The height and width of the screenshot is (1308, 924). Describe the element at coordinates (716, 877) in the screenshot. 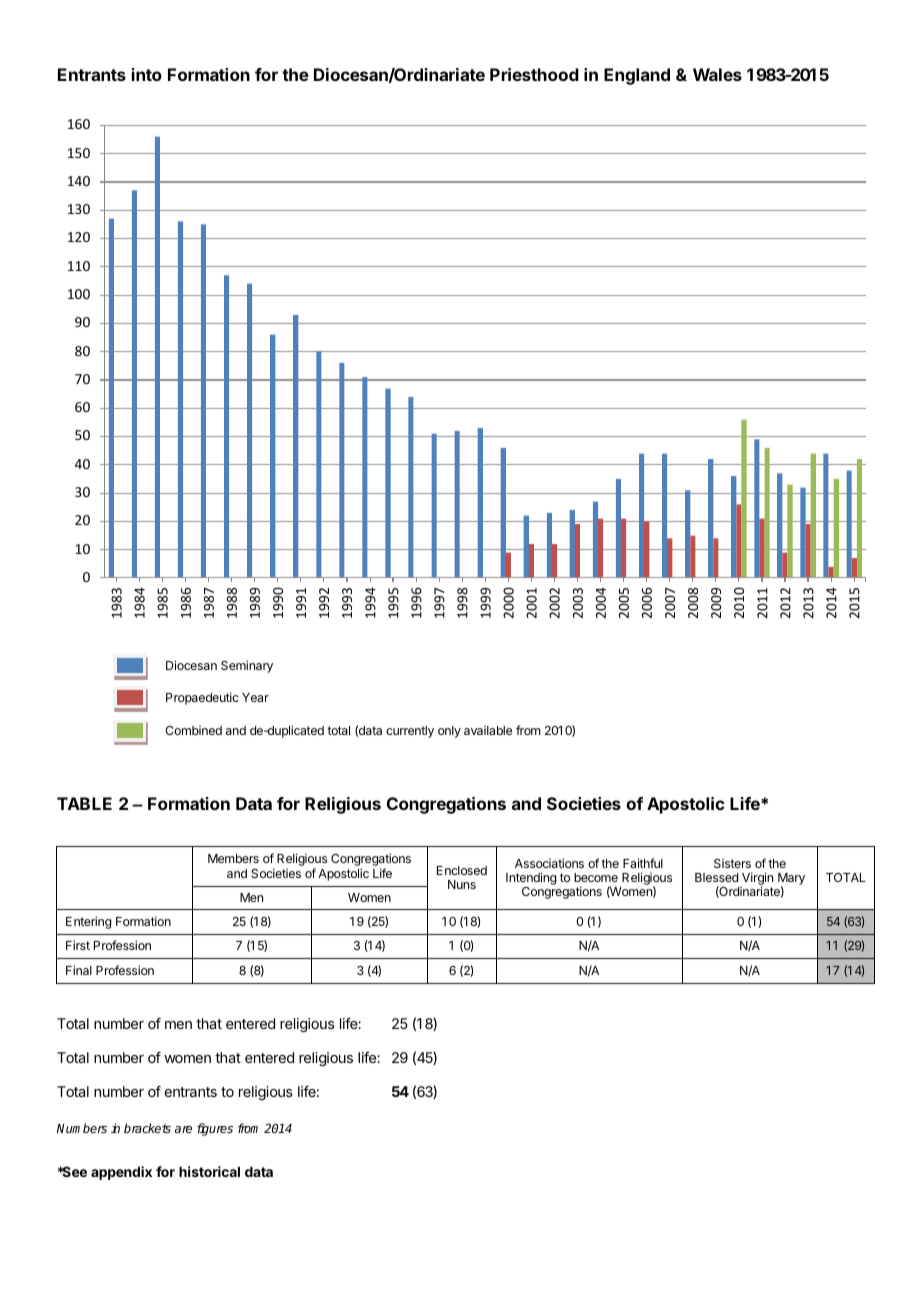

I see `Blessed` at that location.
